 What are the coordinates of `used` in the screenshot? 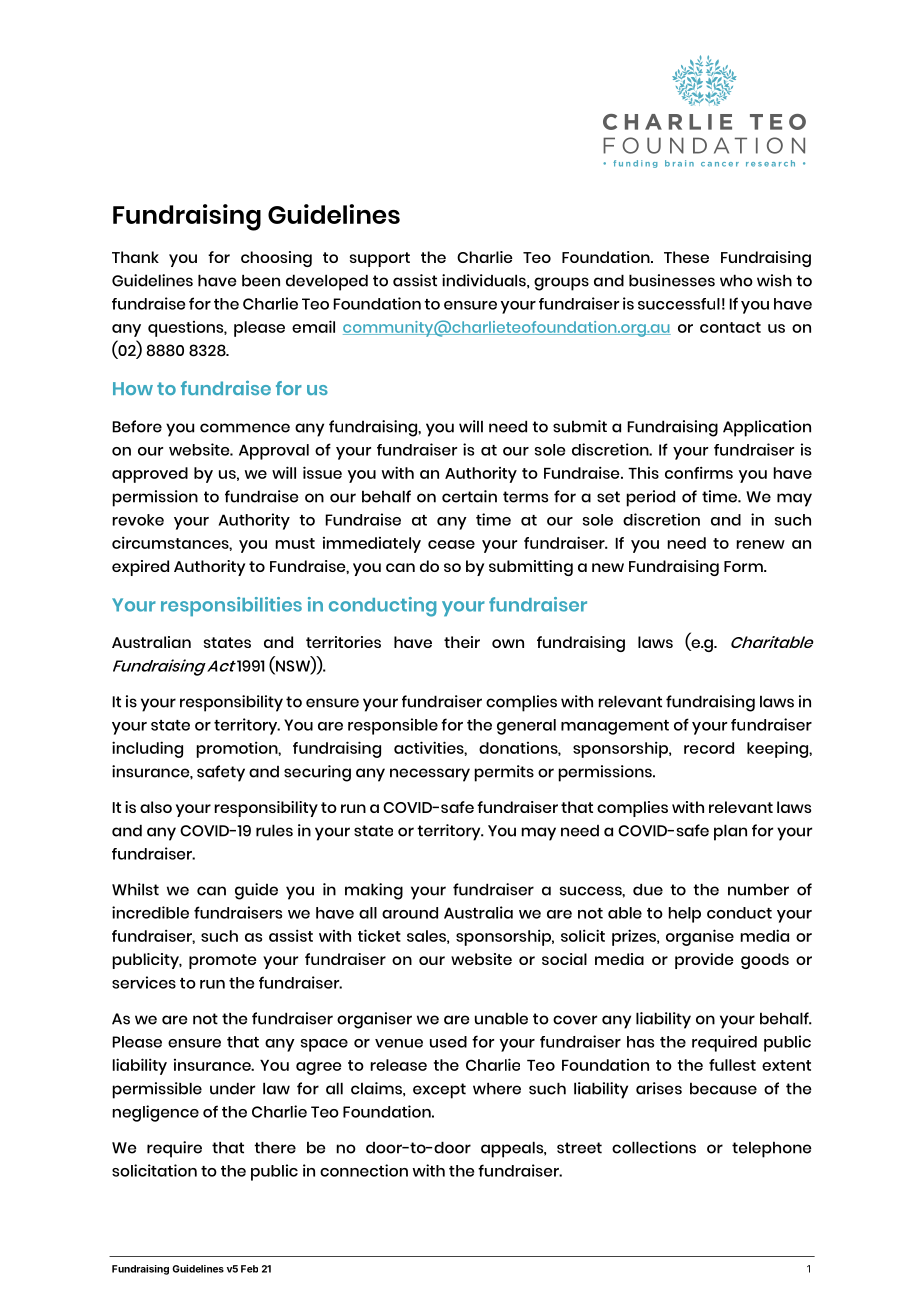 It's located at (448, 1042).
